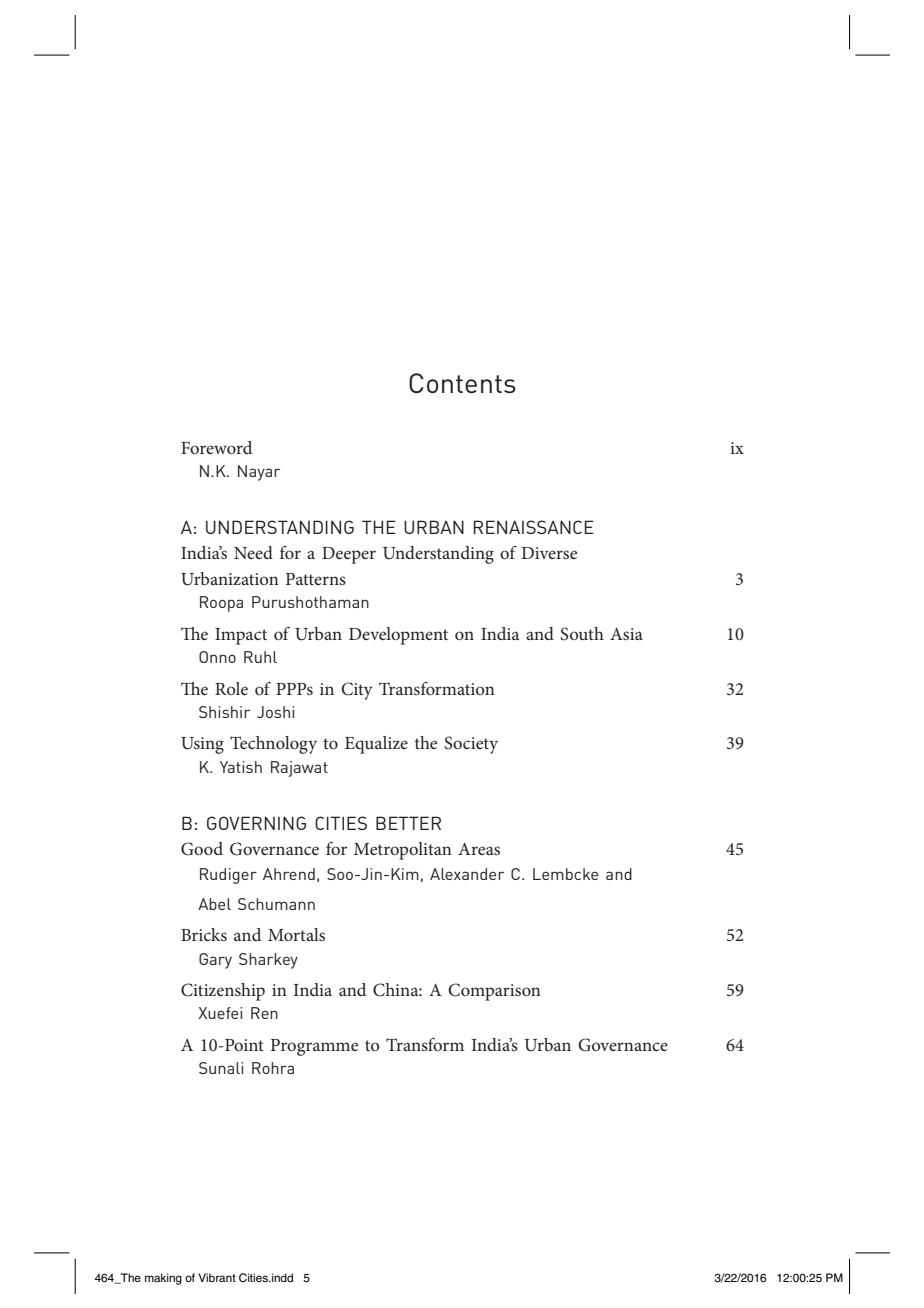 This page has height=1308, width=924. What do you see at coordinates (398, 636) in the page?
I see `Development` at bounding box center [398, 636].
